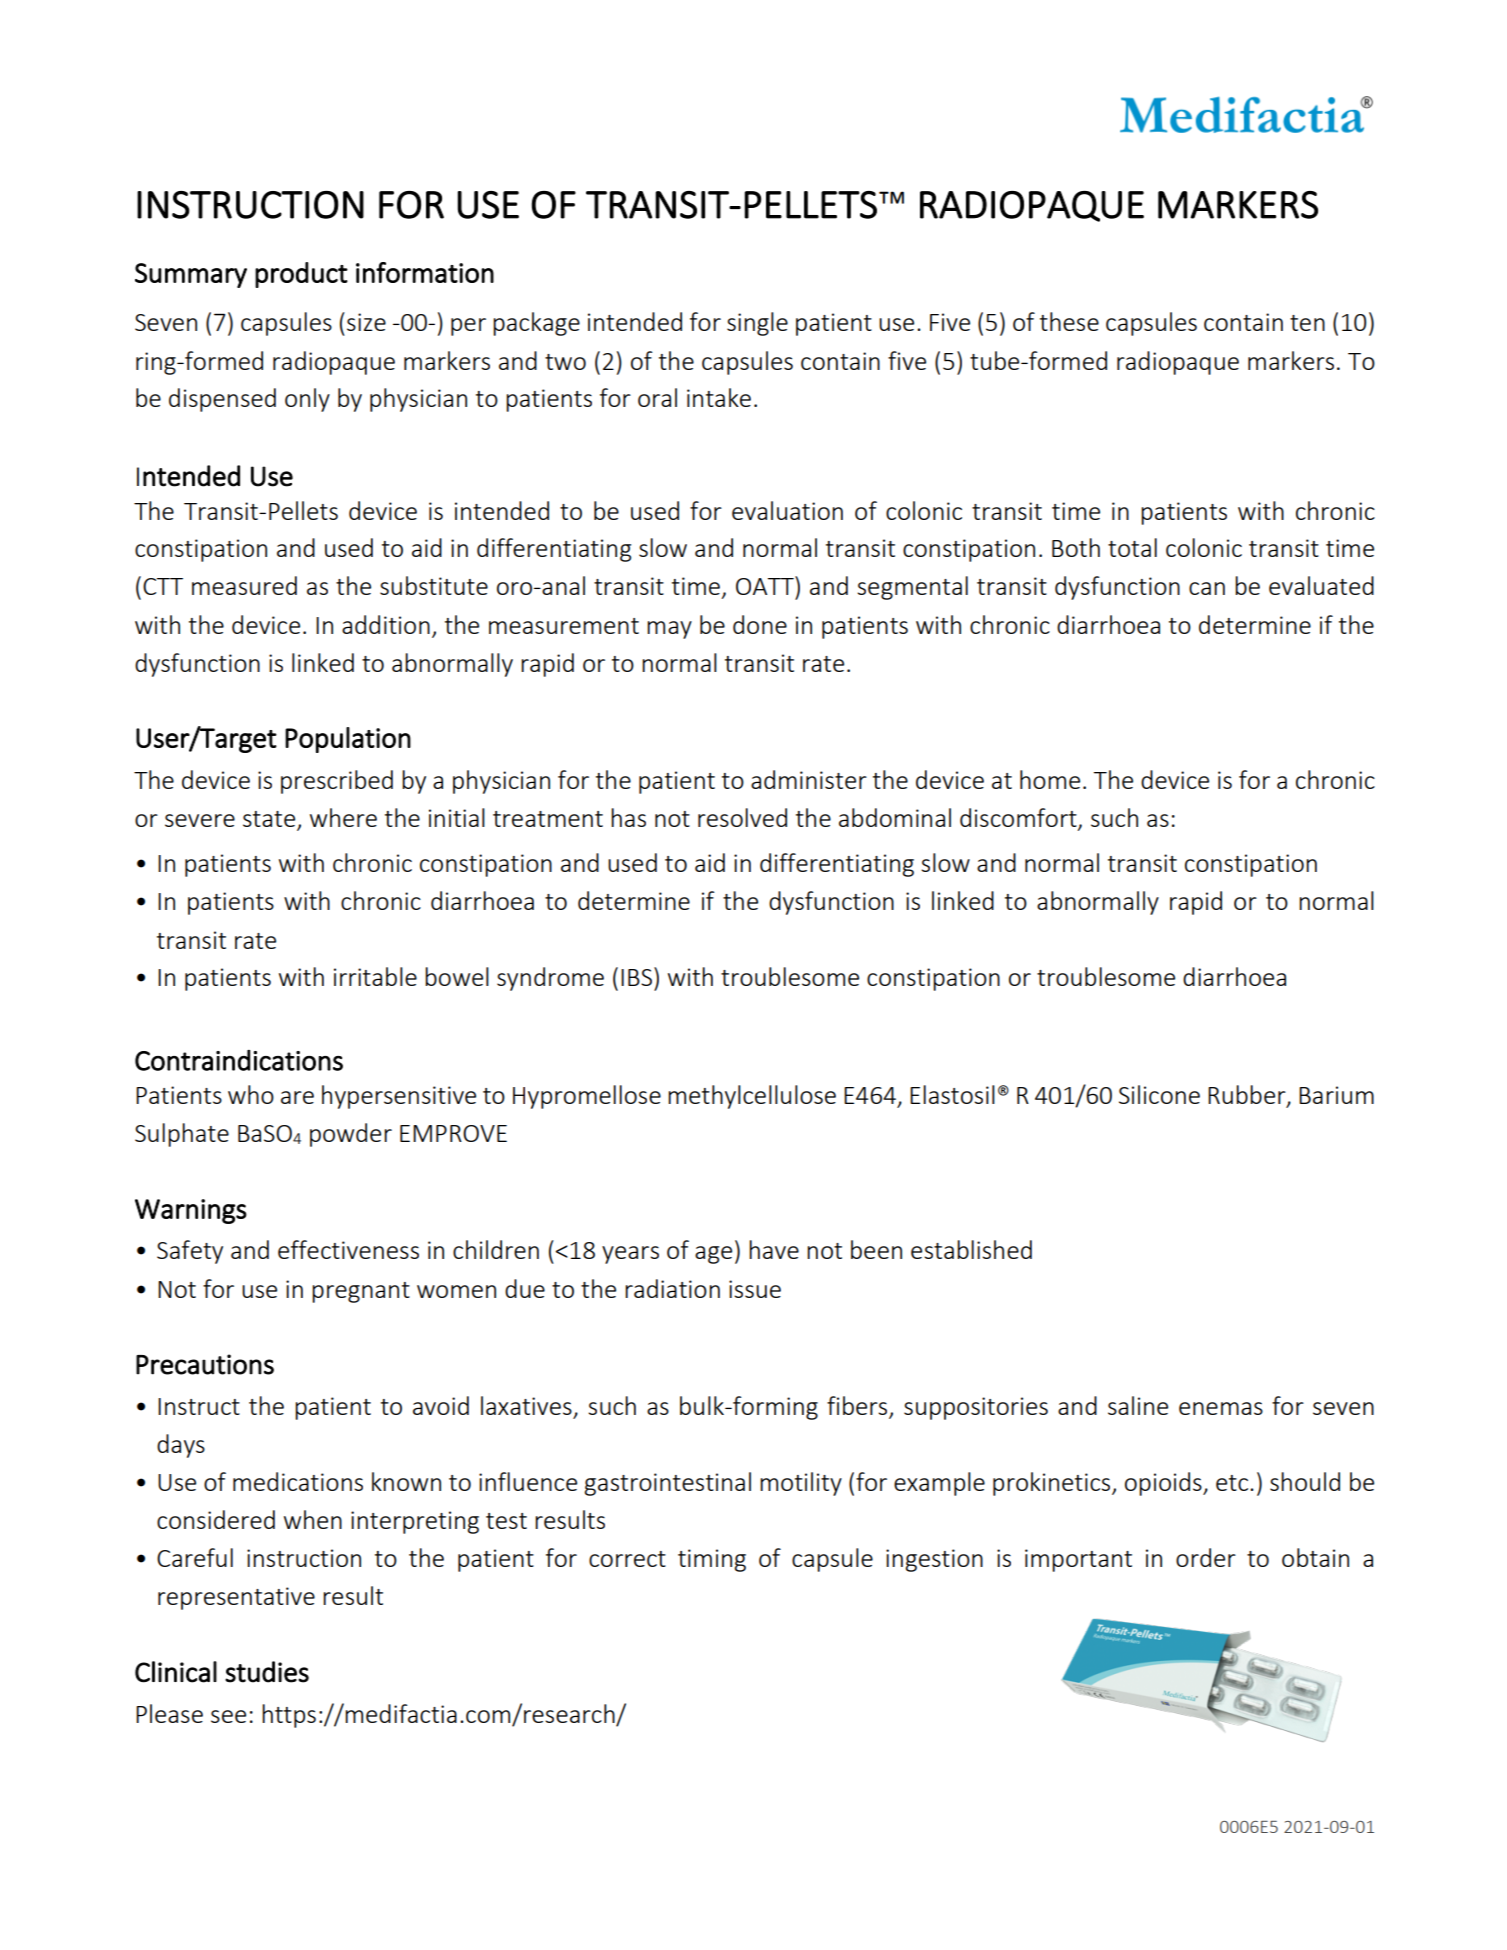 The width and height of the document is (1507, 1950). Describe the element at coordinates (1206, 1557) in the document. I see `order` at that location.
